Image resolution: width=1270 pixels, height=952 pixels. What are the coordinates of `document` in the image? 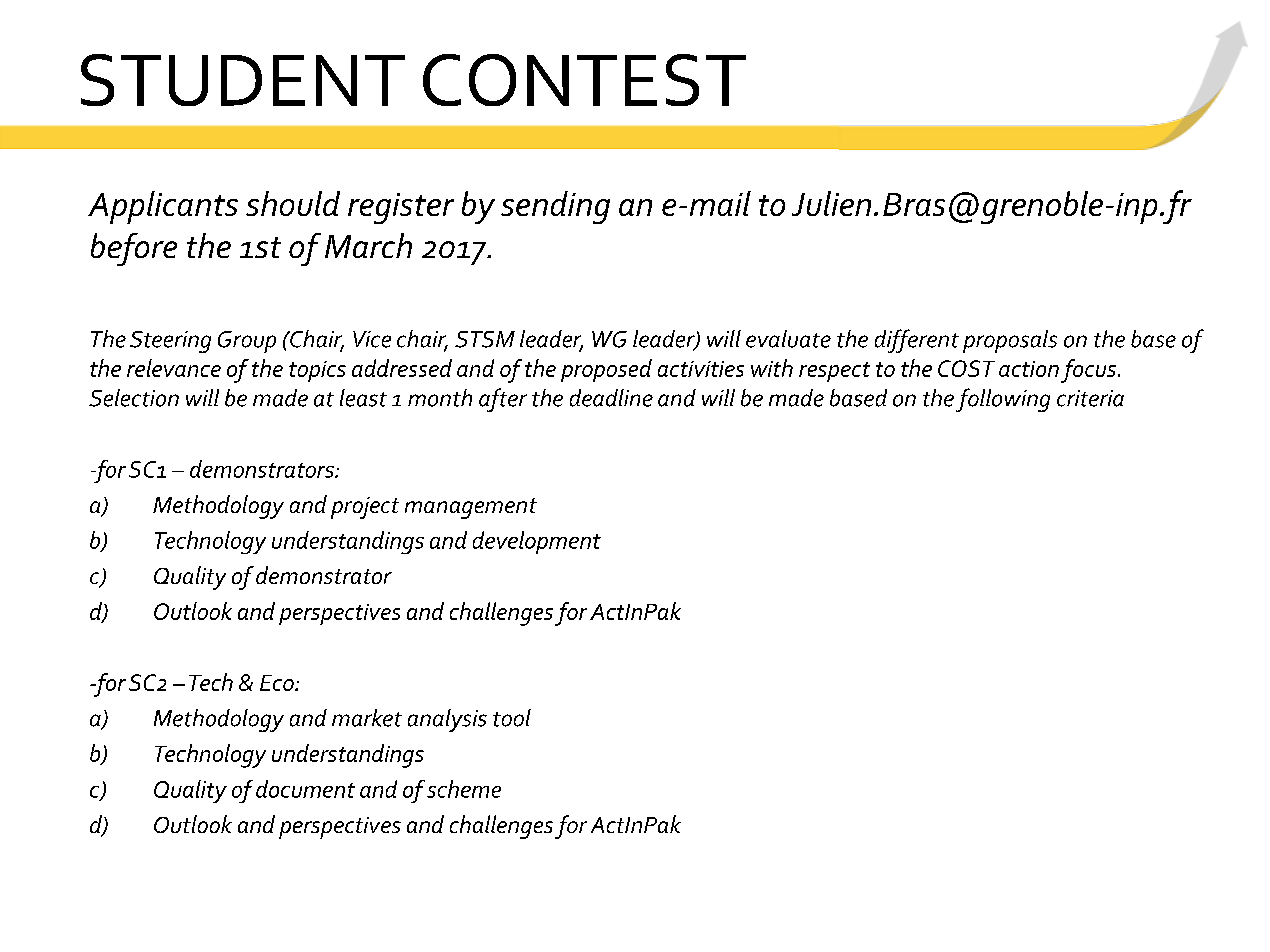 It's located at (305, 789).
